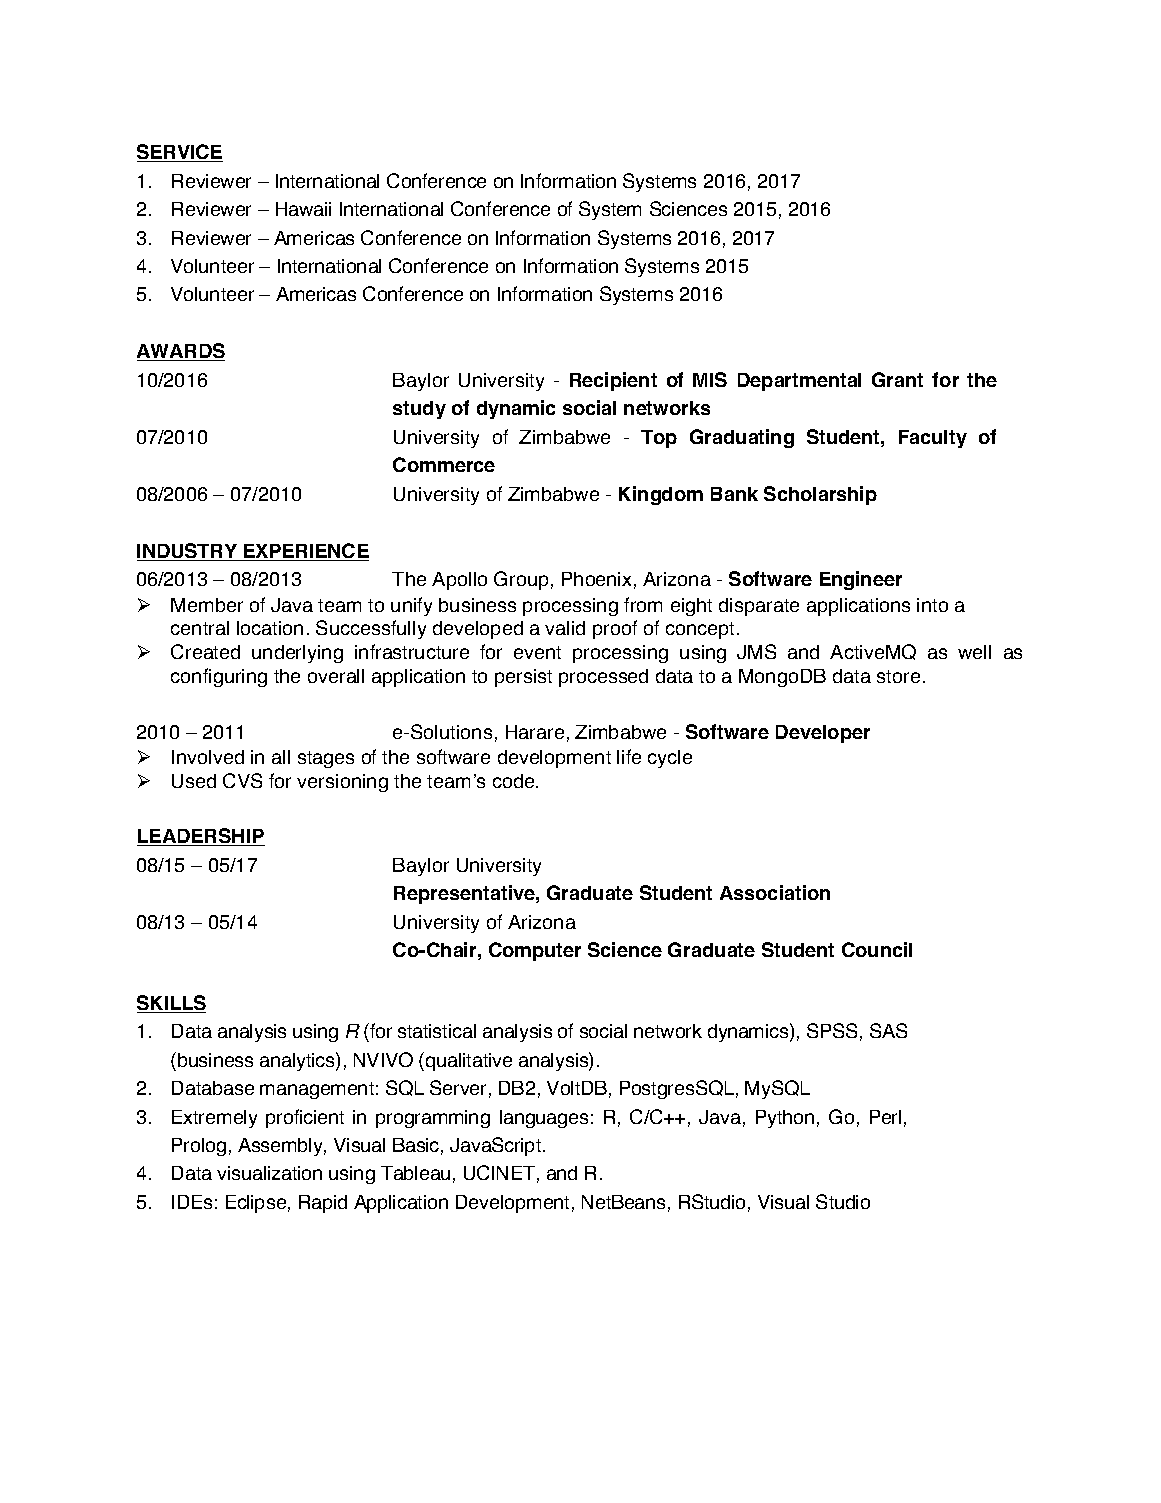 The image size is (1161, 1503). What do you see at coordinates (297, 654) in the image?
I see `underlying` at bounding box center [297, 654].
